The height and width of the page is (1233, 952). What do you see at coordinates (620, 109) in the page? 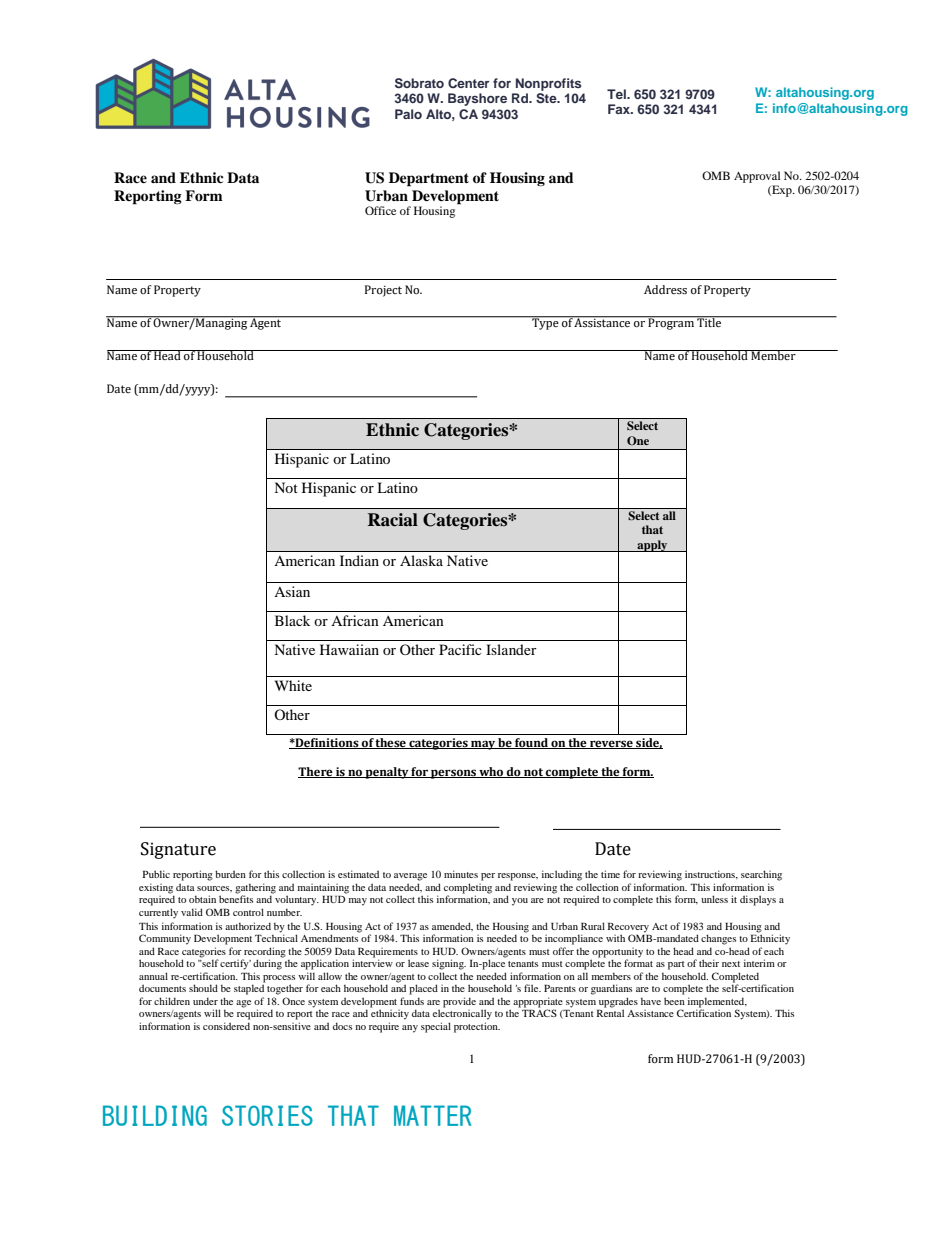
I see `Fax` at bounding box center [620, 109].
